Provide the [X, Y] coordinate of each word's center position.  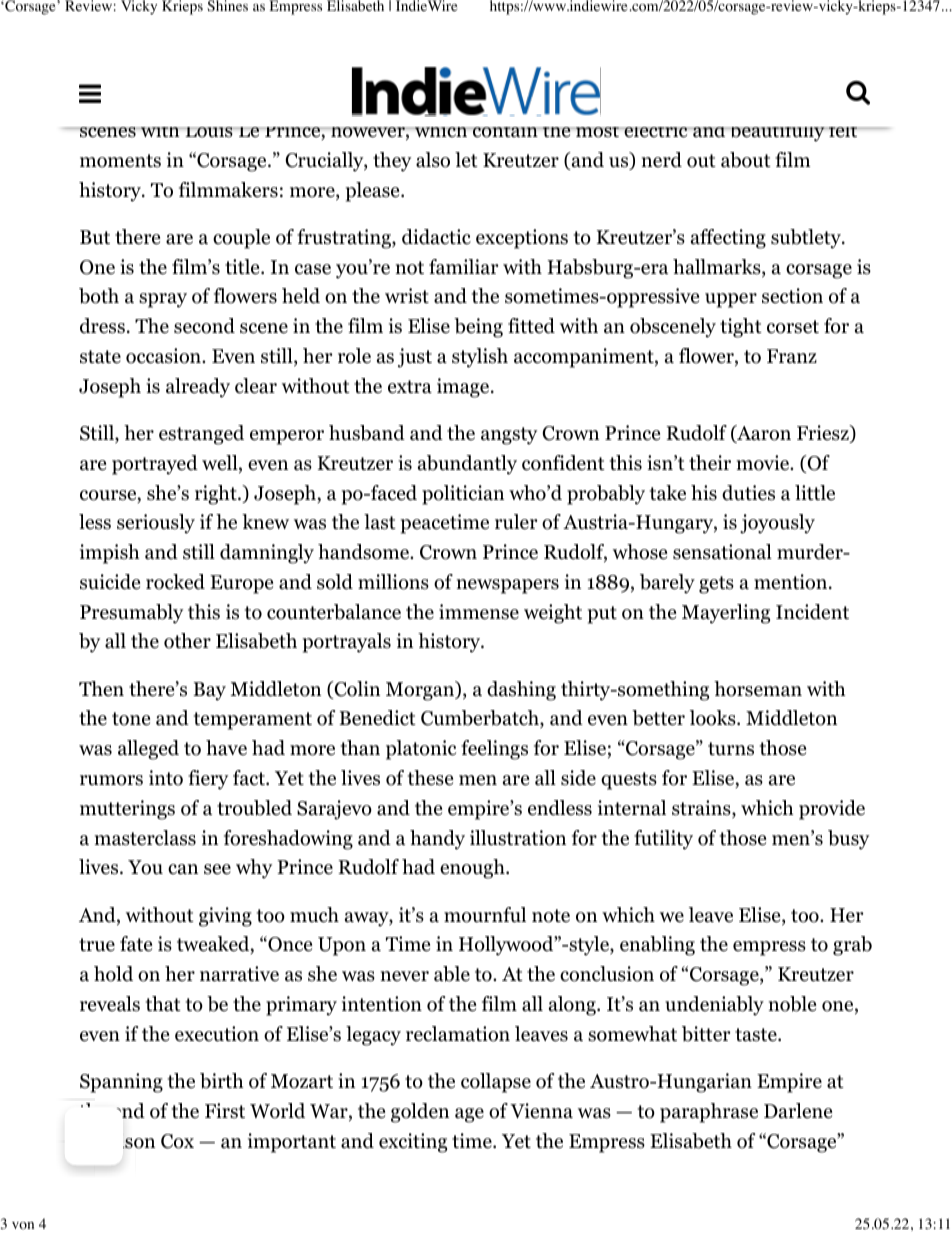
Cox [177, 1141]
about [746, 160]
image [464, 388]
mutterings [127, 810]
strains [702, 809]
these [430, 778]
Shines [227, 5]
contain [505, 132]
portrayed [155, 465]
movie [764, 463]
